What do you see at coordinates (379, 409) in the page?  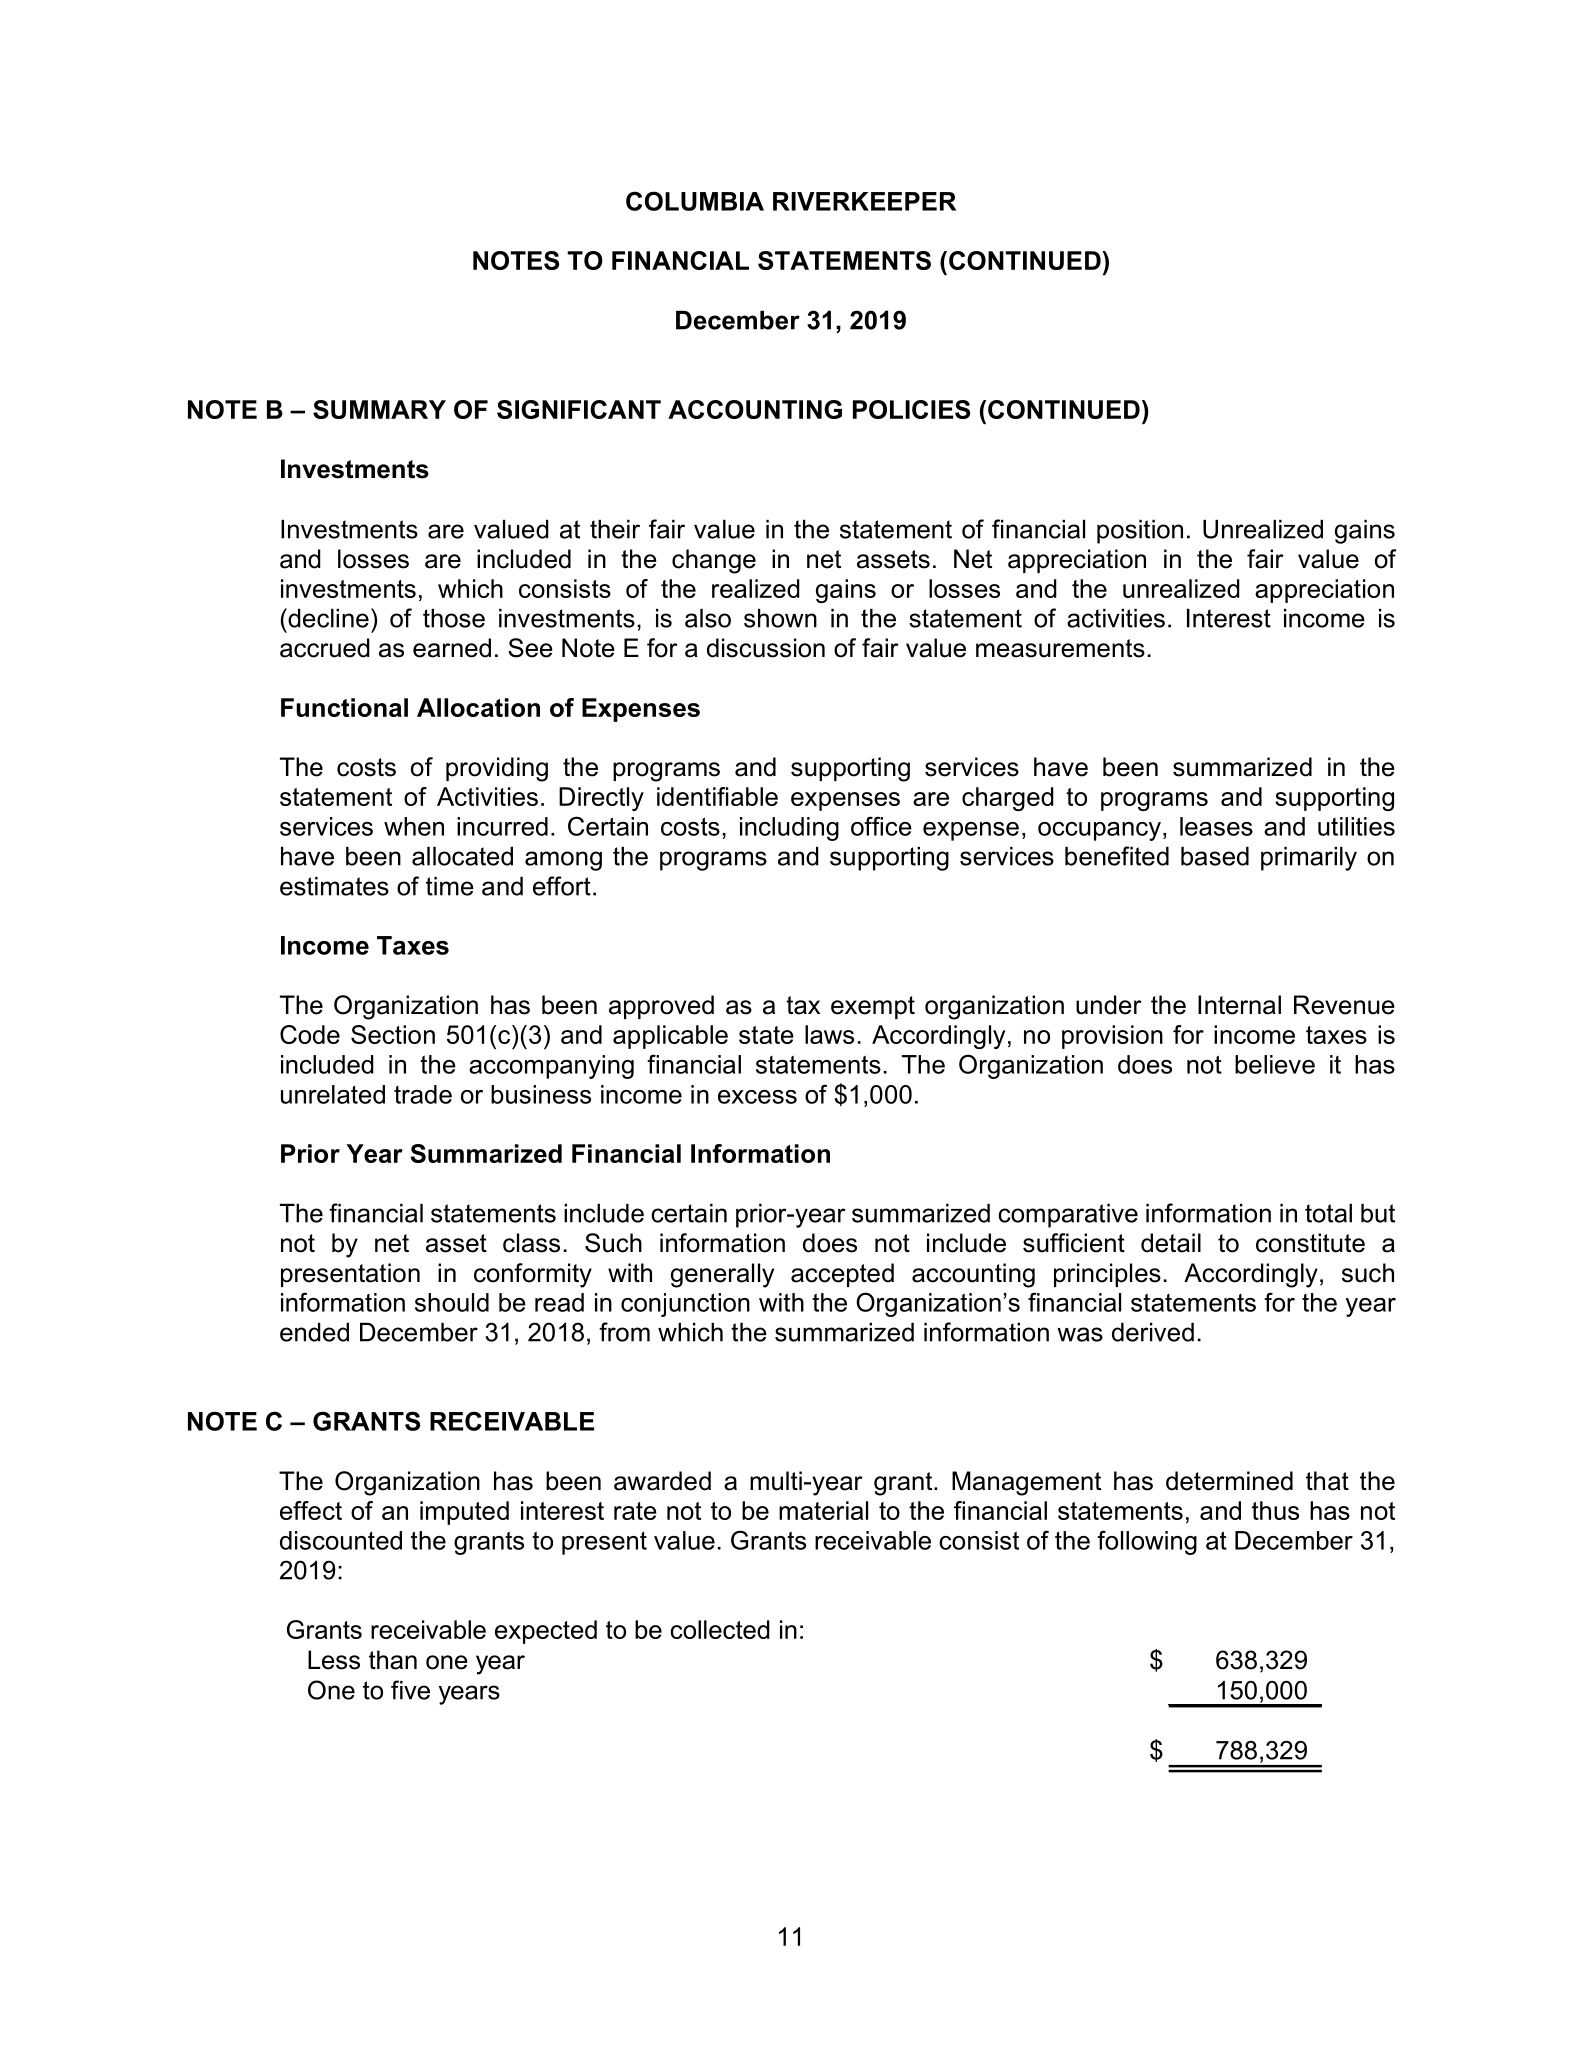 I see `SUMMARY` at bounding box center [379, 409].
